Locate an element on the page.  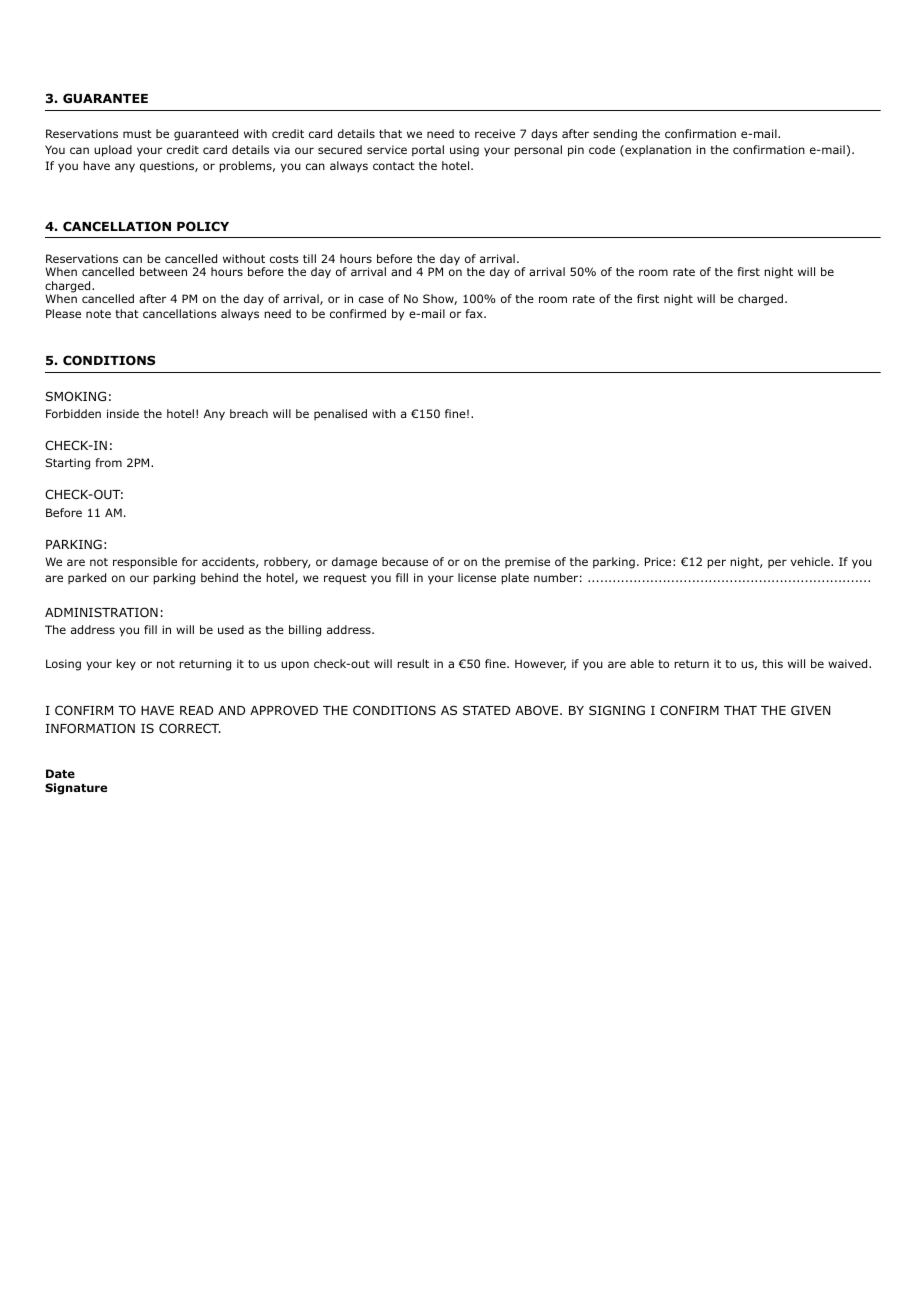
because is located at coordinates (405, 561).
